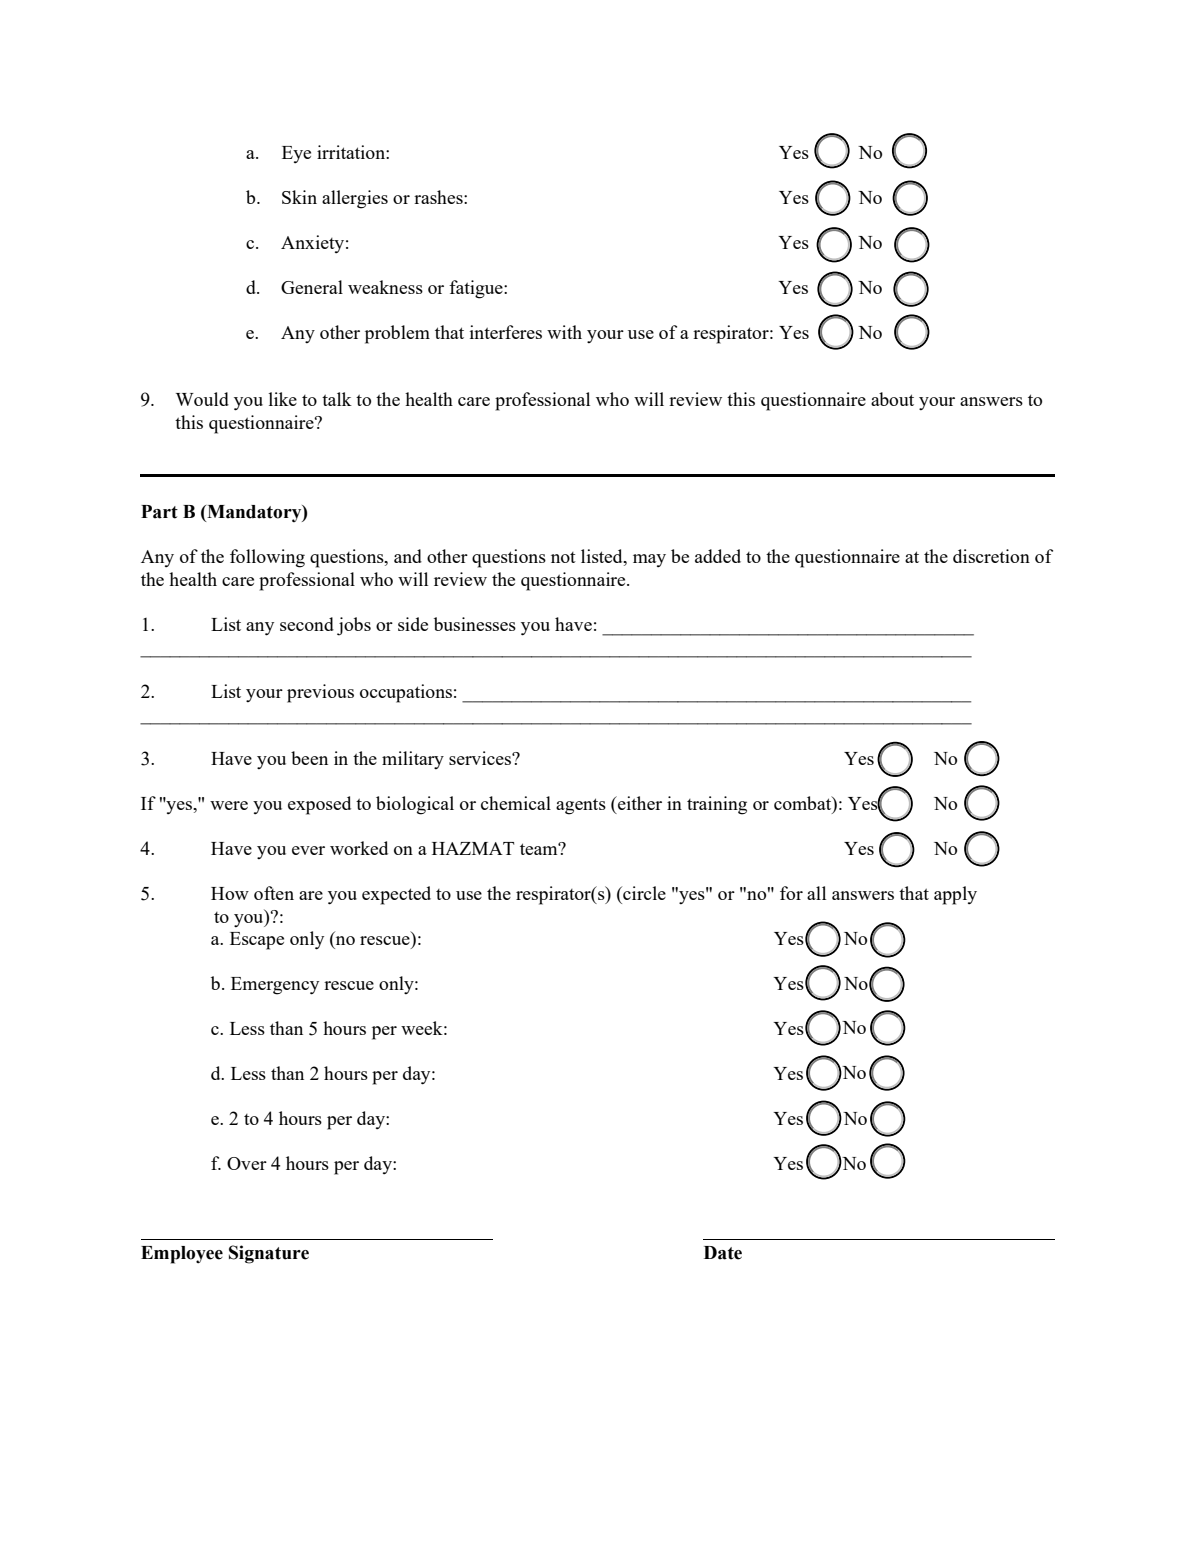  Describe the element at coordinates (477, 289) in the image. I see `fatigue` at that location.
